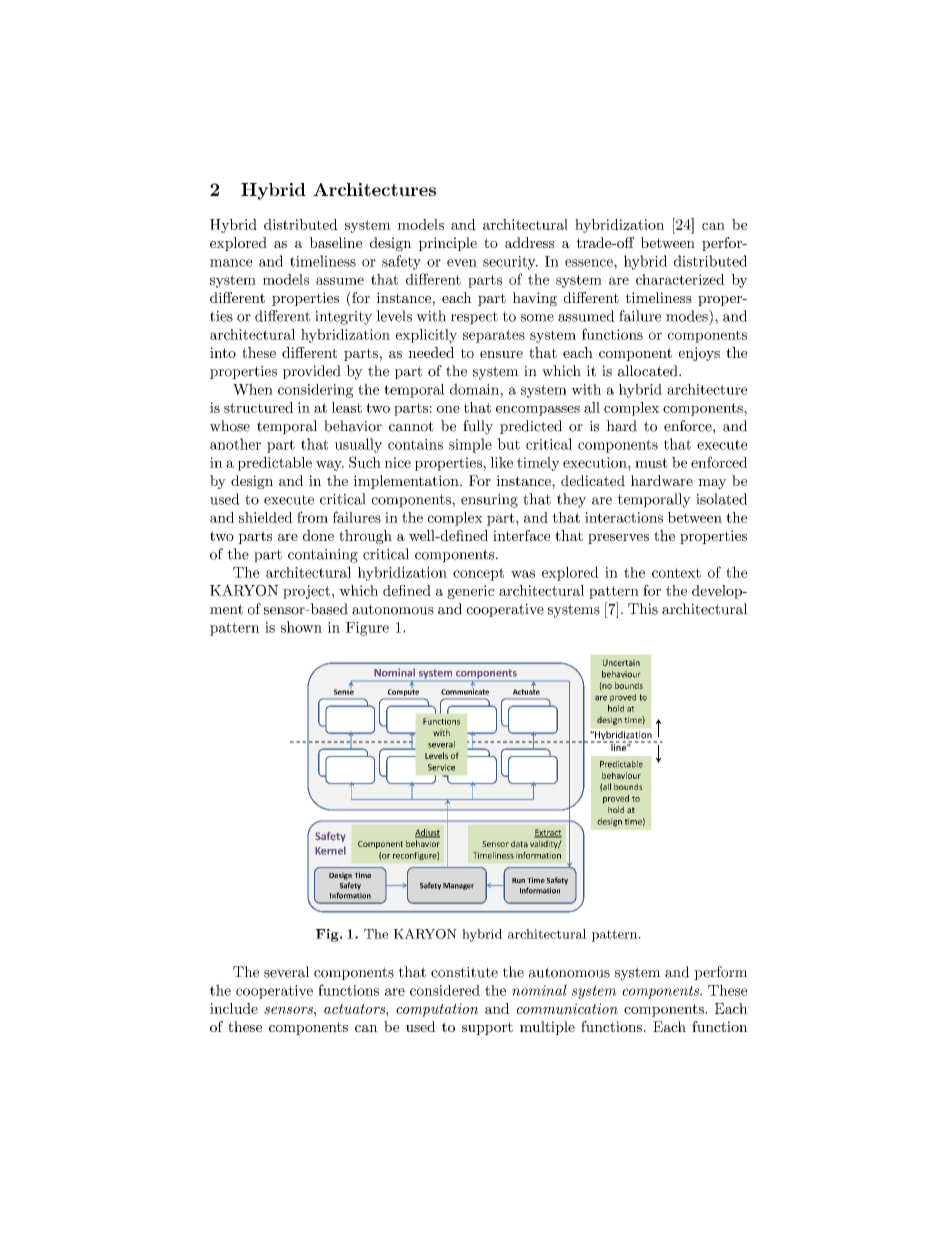 Image resolution: width=952 pixels, height=1233 pixels. I want to click on integrity, so click(343, 318).
